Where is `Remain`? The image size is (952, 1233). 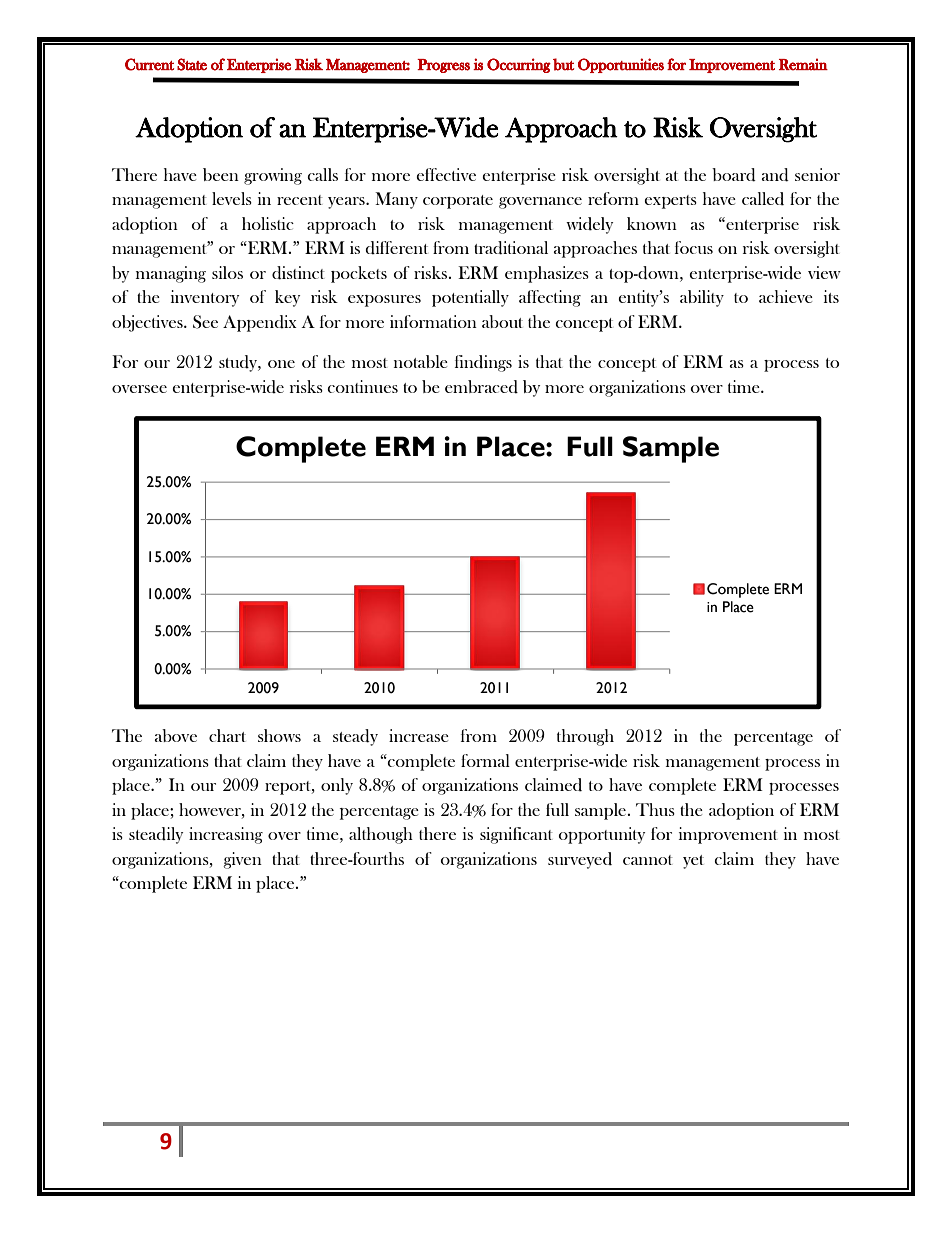
Remain is located at coordinates (803, 64).
